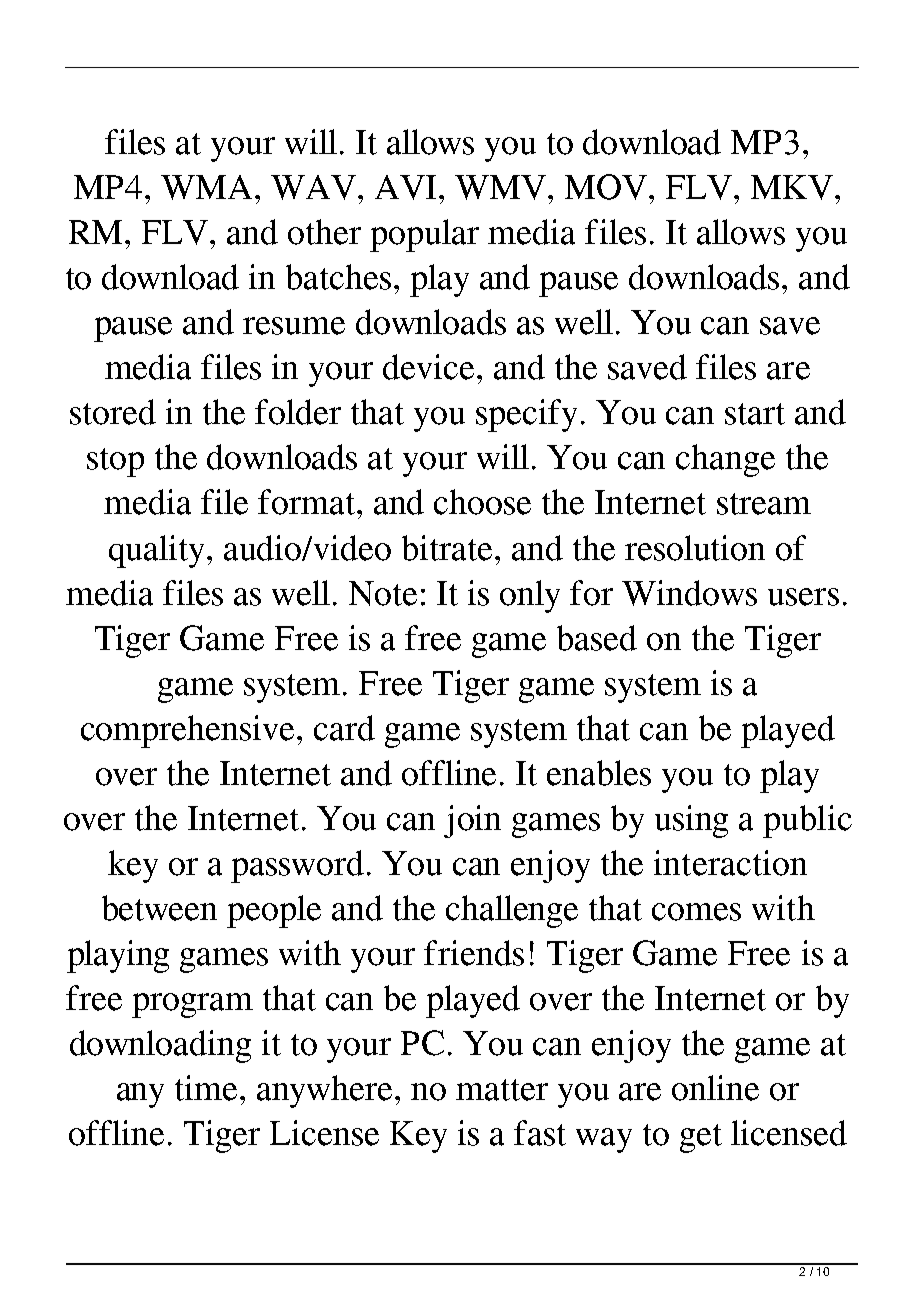 This image has width=924, height=1308. What do you see at coordinates (689, 593) in the image?
I see `Windows` at bounding box center [689, 593].
